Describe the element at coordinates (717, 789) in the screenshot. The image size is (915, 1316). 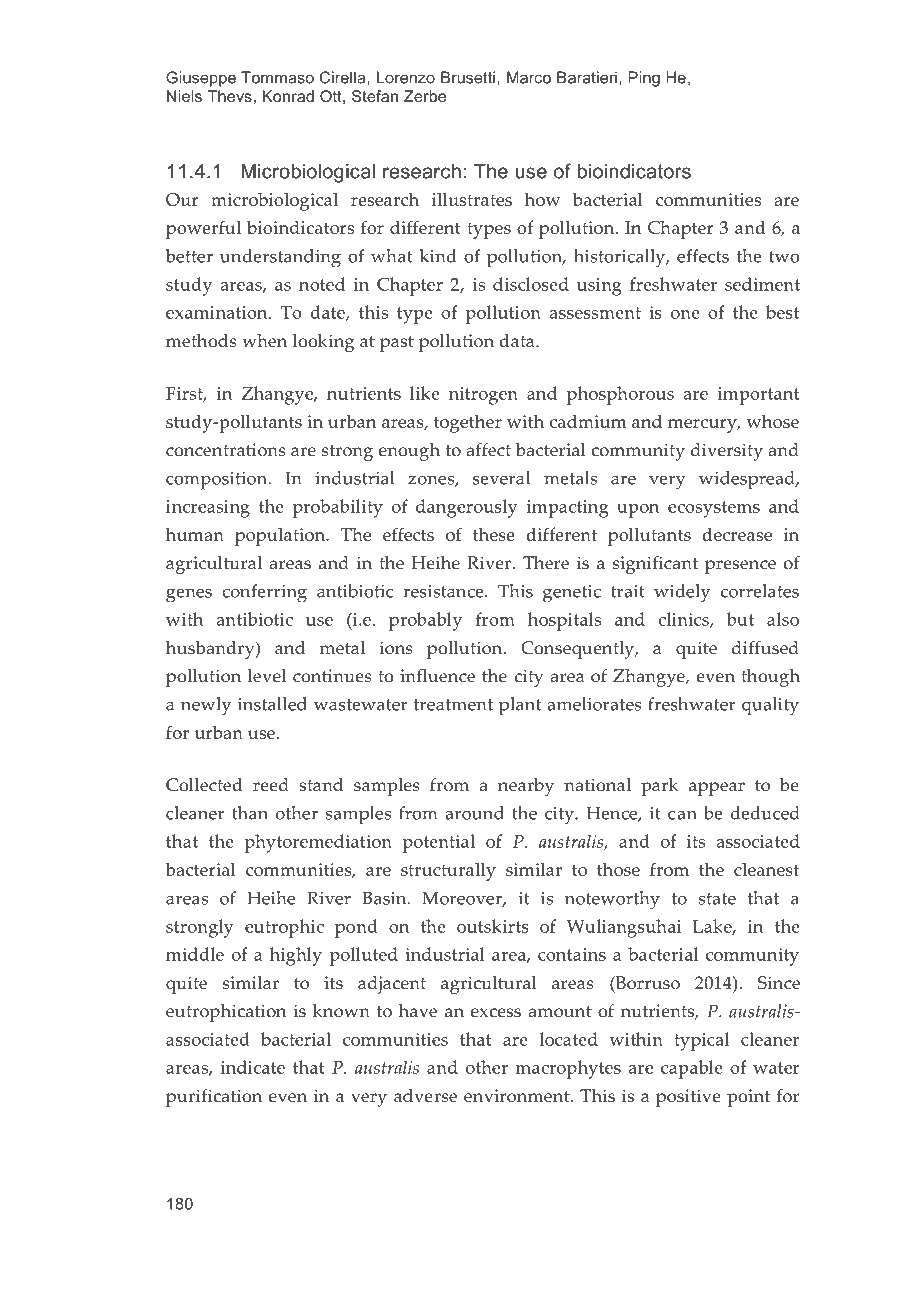
I see `appear` at that location.
